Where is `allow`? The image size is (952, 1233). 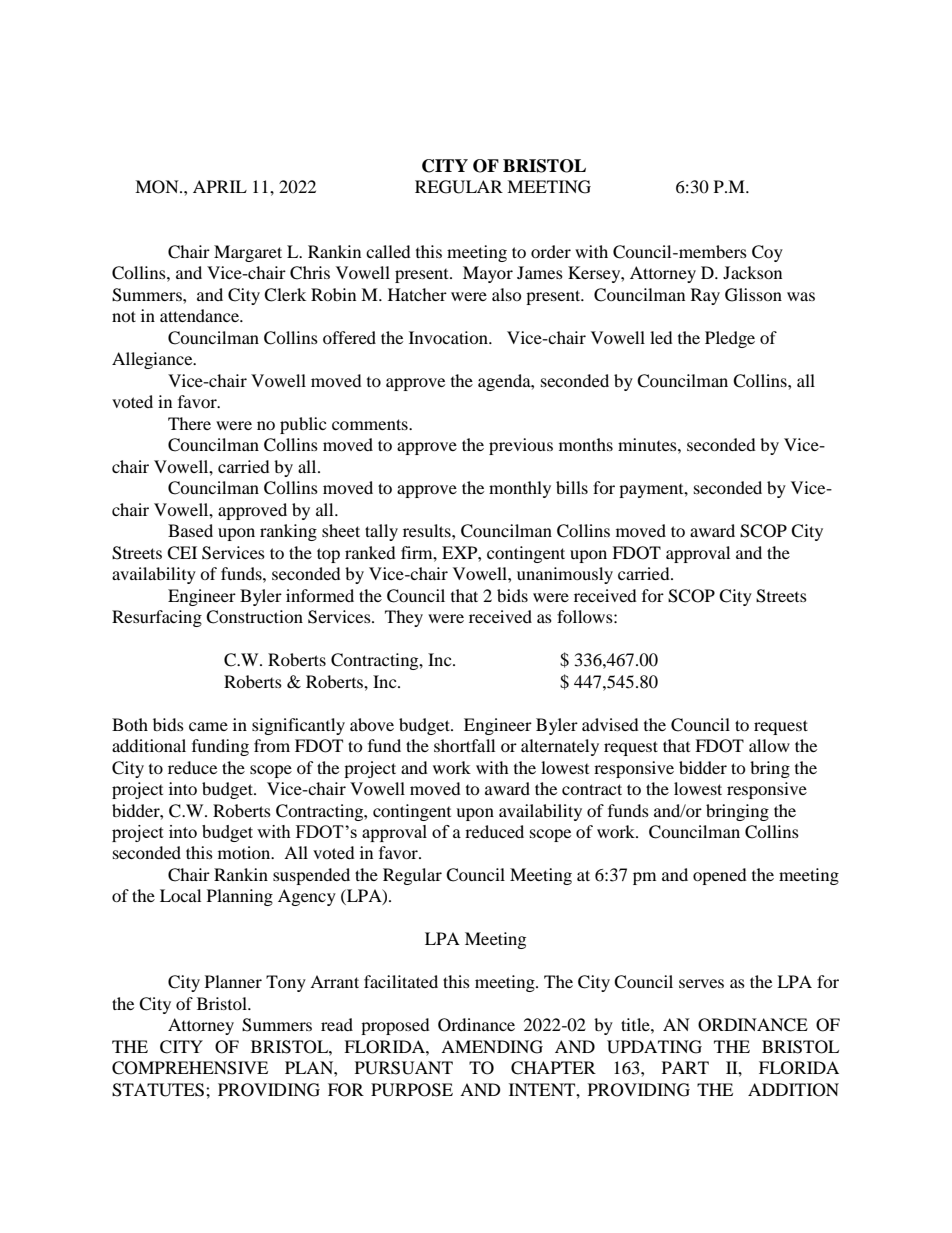 allow is located at coordinates (769, 745).
